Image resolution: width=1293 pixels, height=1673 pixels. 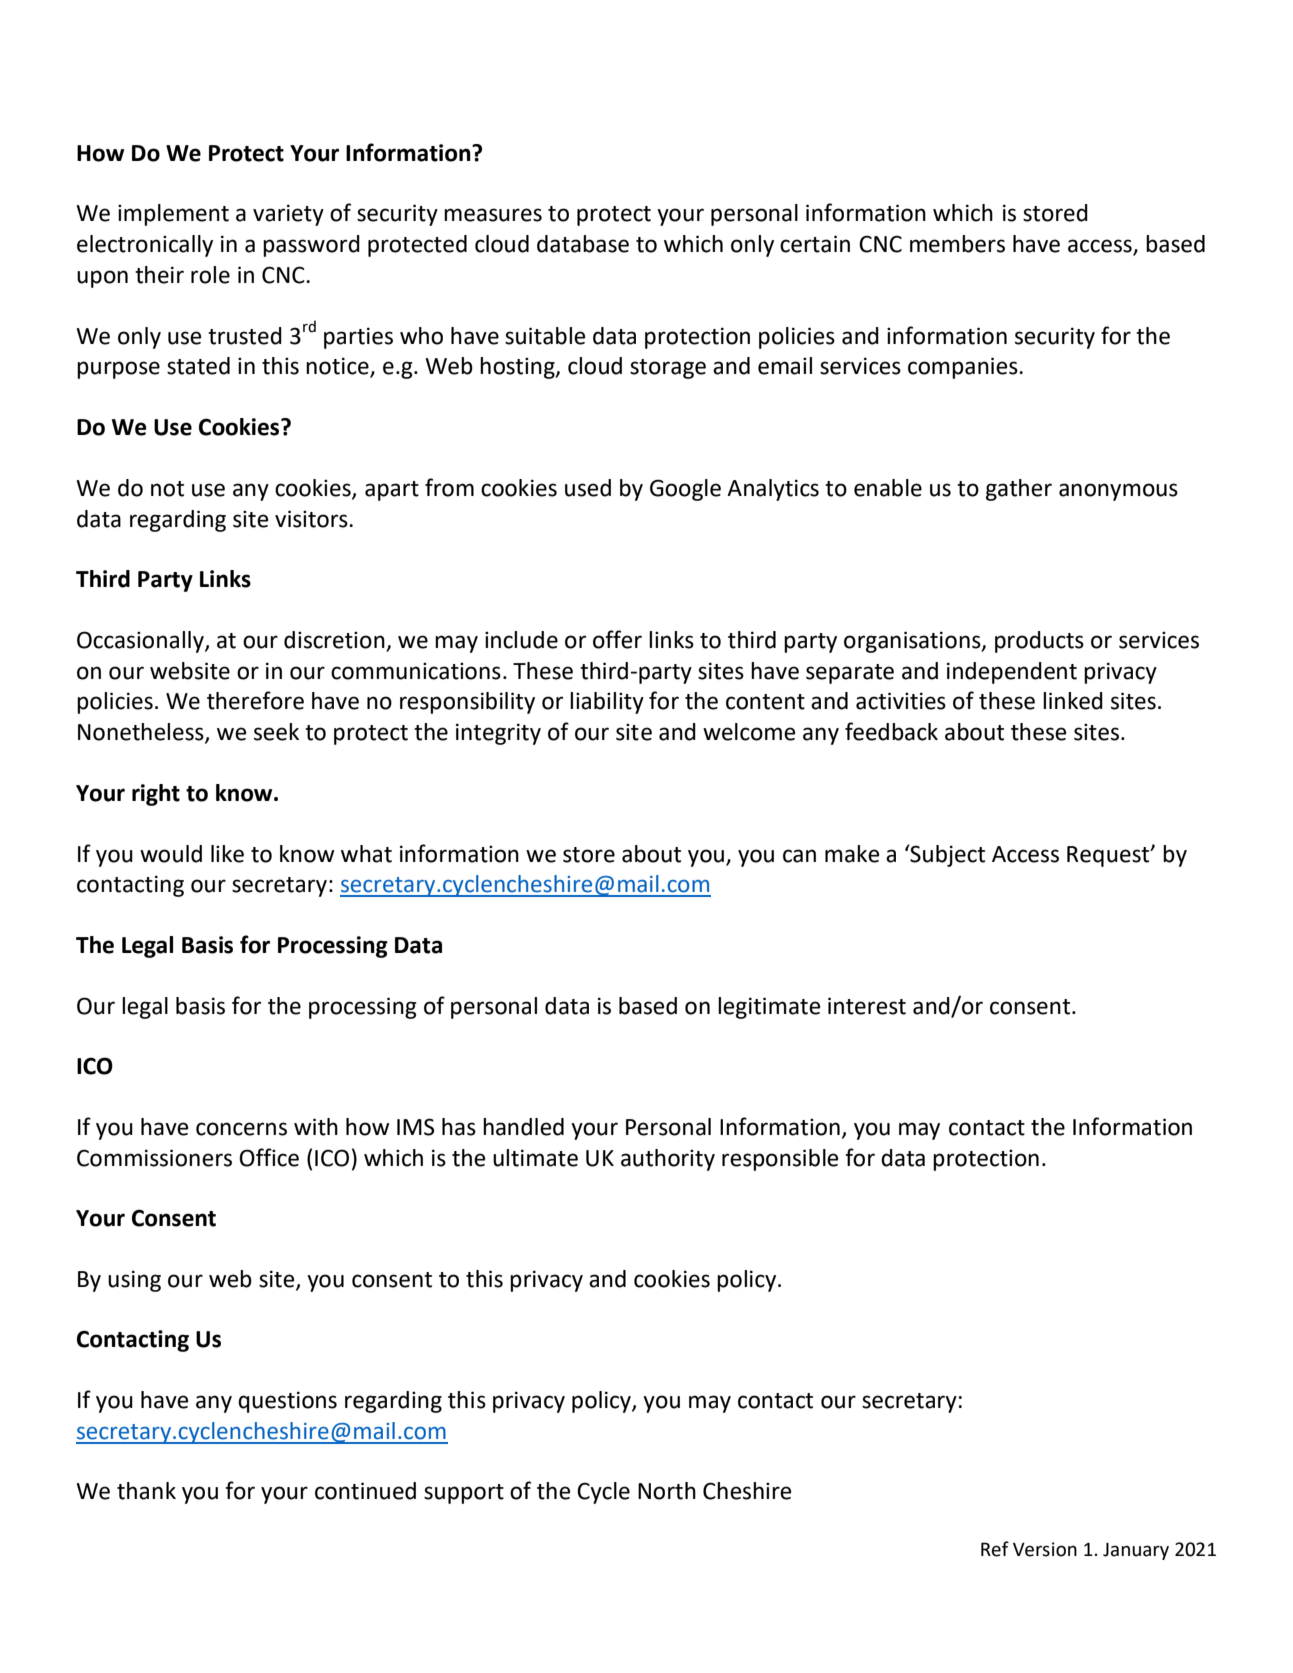 What do you see at coordinates (957, 244) in the image?
I see `members` at bounding box center [957, 244].
